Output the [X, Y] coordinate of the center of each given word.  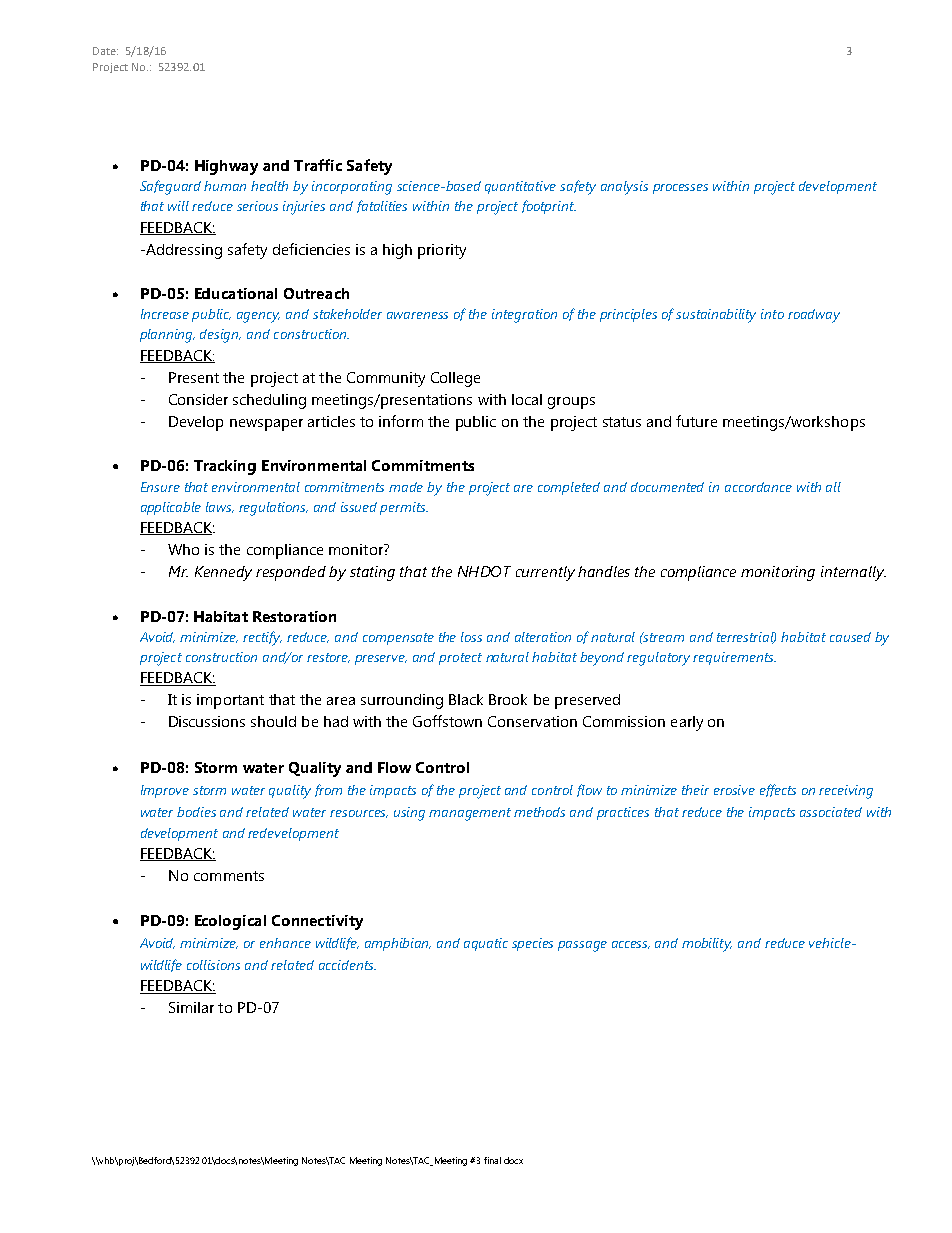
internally [853, 573]
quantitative [520, 187]
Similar [191, 1007]
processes [680, 189]
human [225, 186]
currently [545, 573]
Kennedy [223, 573]
